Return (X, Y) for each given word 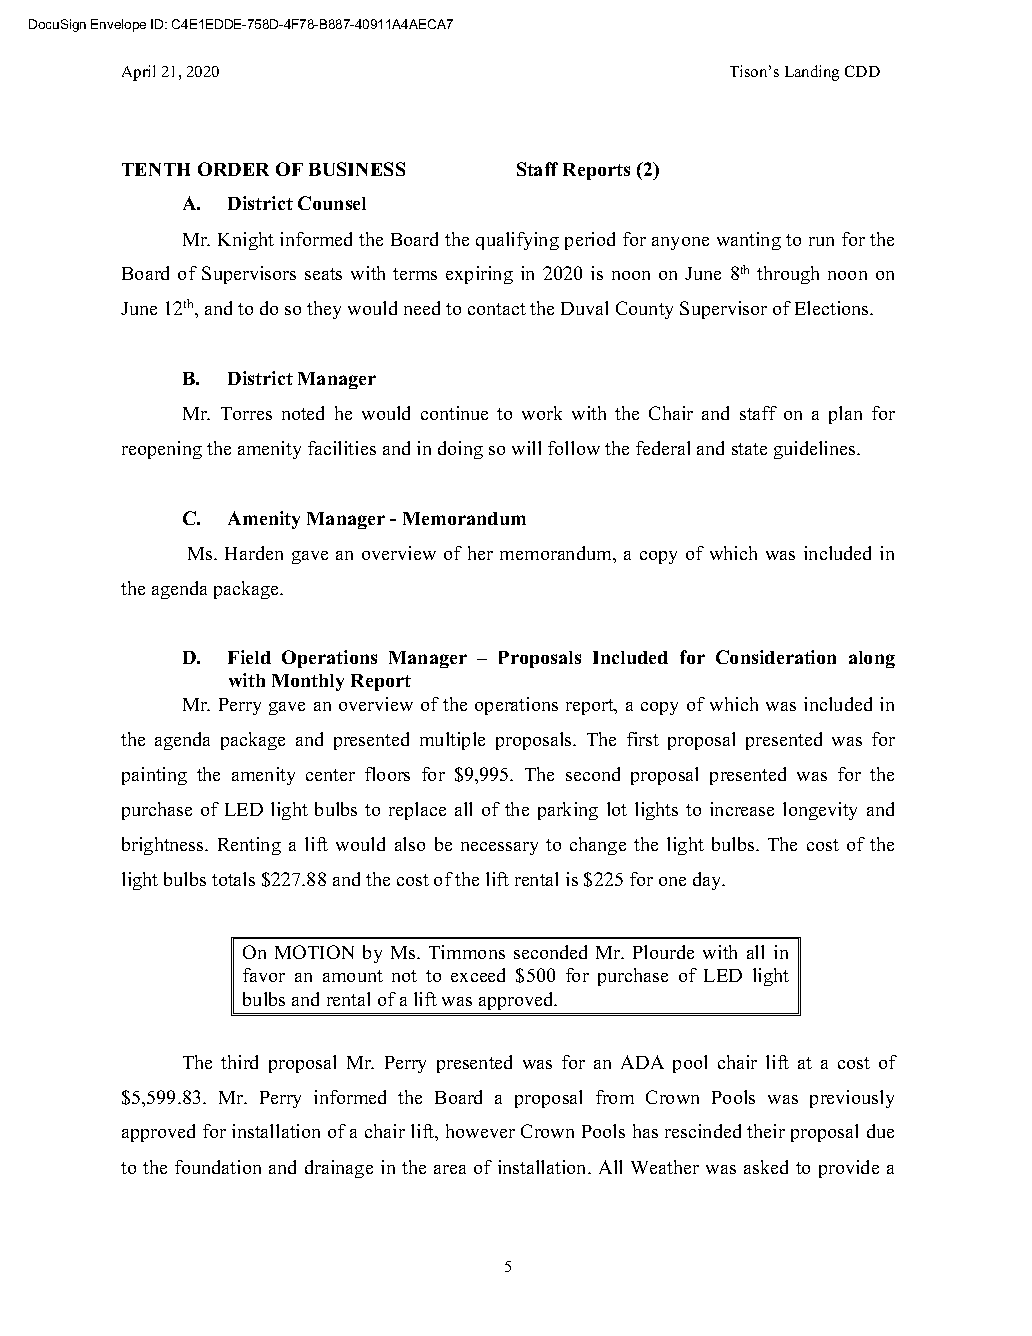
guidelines (816, 450)
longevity (820, 811)
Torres (246, 413)
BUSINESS (357, 169)
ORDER (233, 169)
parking (568, 811)
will (526, 448)
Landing (812, 73)
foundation (218, 1167)
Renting (249, 846)
